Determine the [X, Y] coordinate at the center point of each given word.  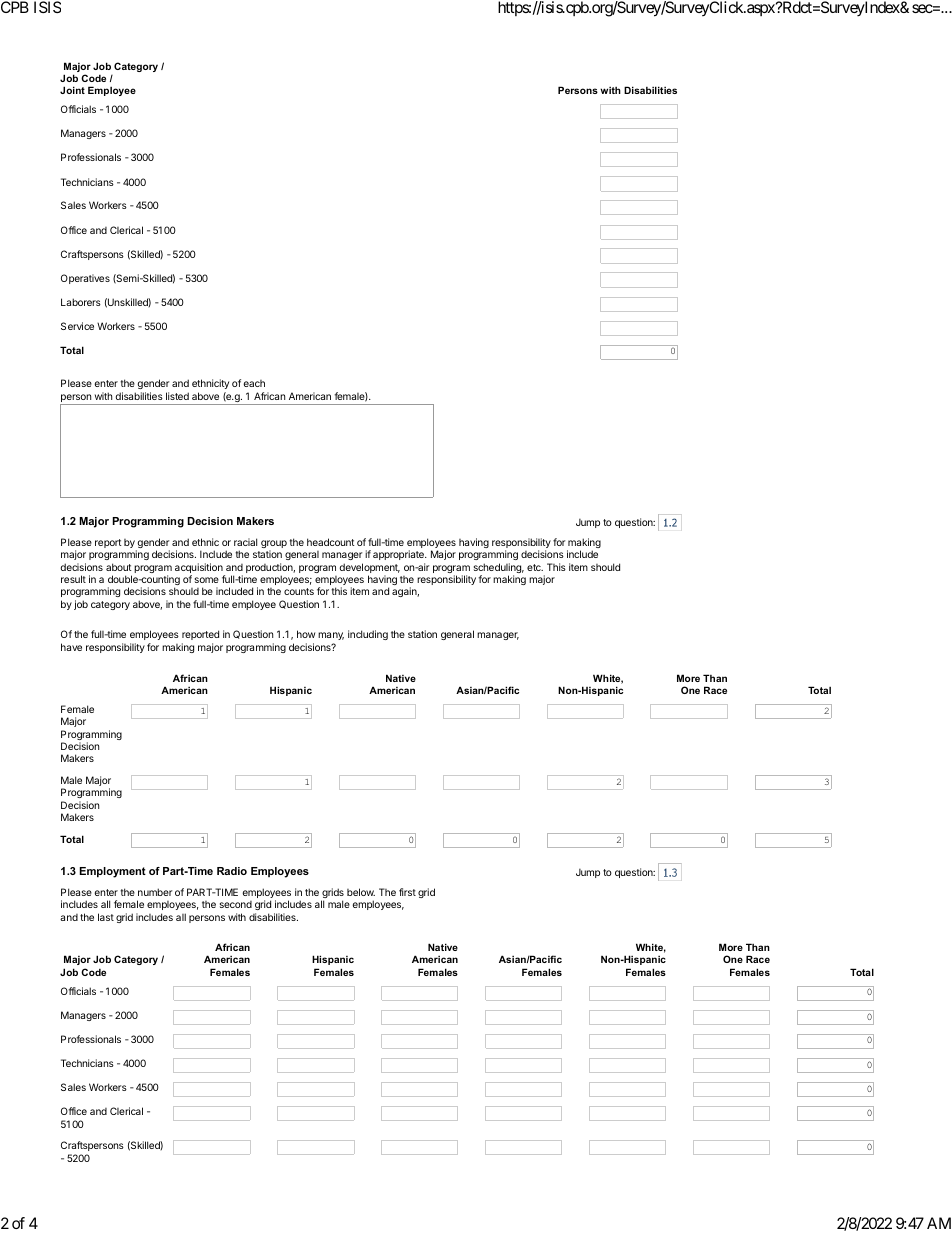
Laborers [81, 302]
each [254, 383]
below [361, 892]
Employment [113, 872]
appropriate [399, 557]
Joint [72, 90]
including [368, 635]
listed [177, 396]
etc [535, 567]
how [306, 634]
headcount [331, 542]
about [119, 567]
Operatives [85, 279]
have [71, 647]
